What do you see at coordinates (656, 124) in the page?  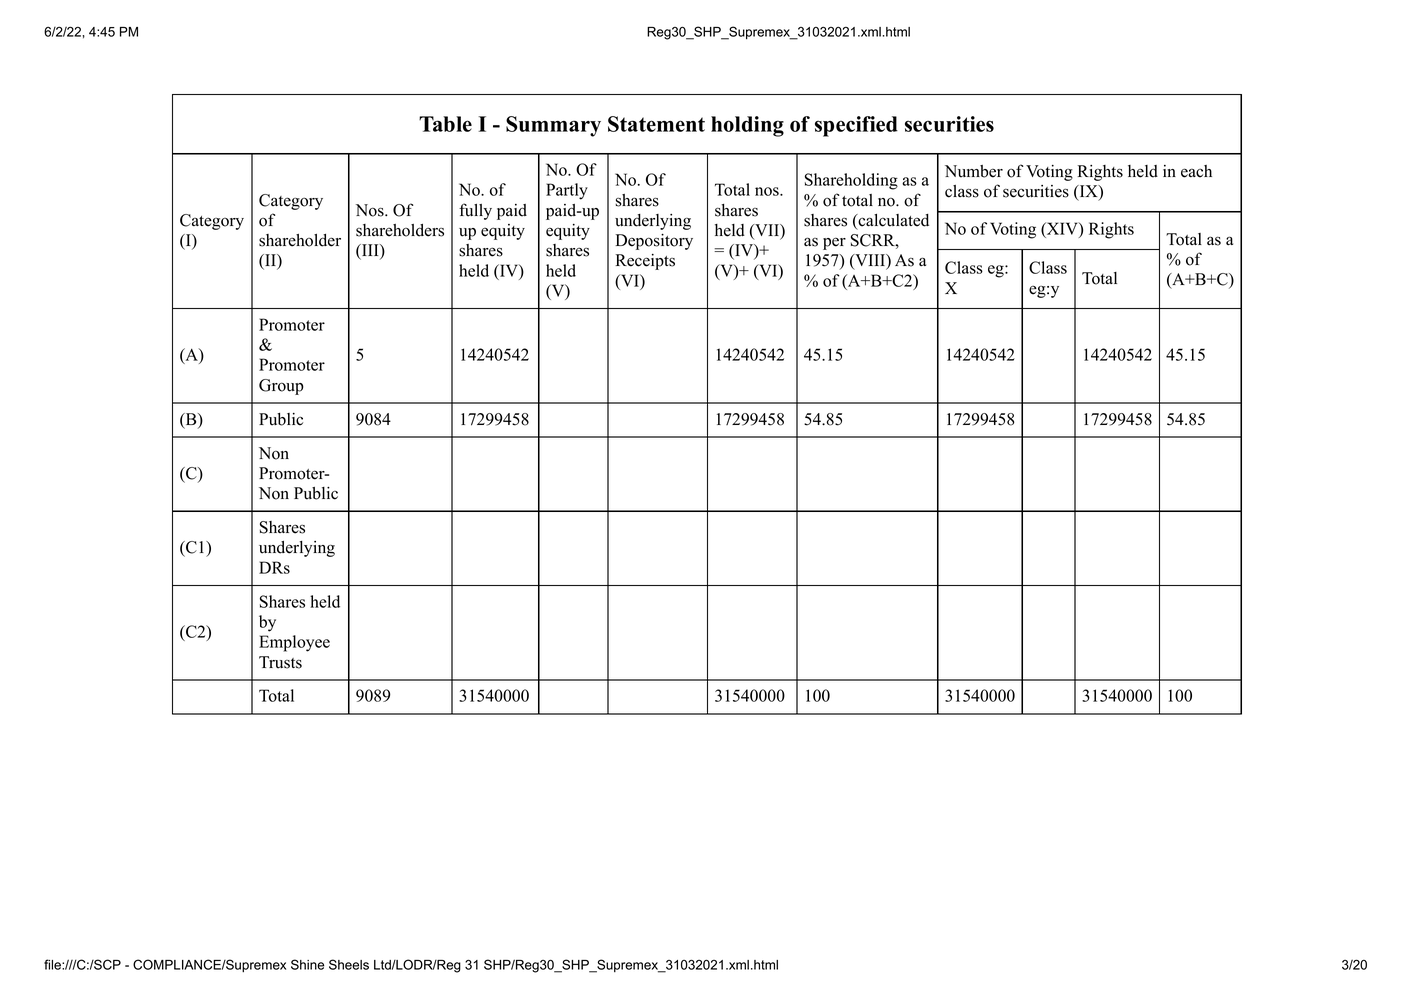 I see `Statement` at bounding box center [656, 124].
